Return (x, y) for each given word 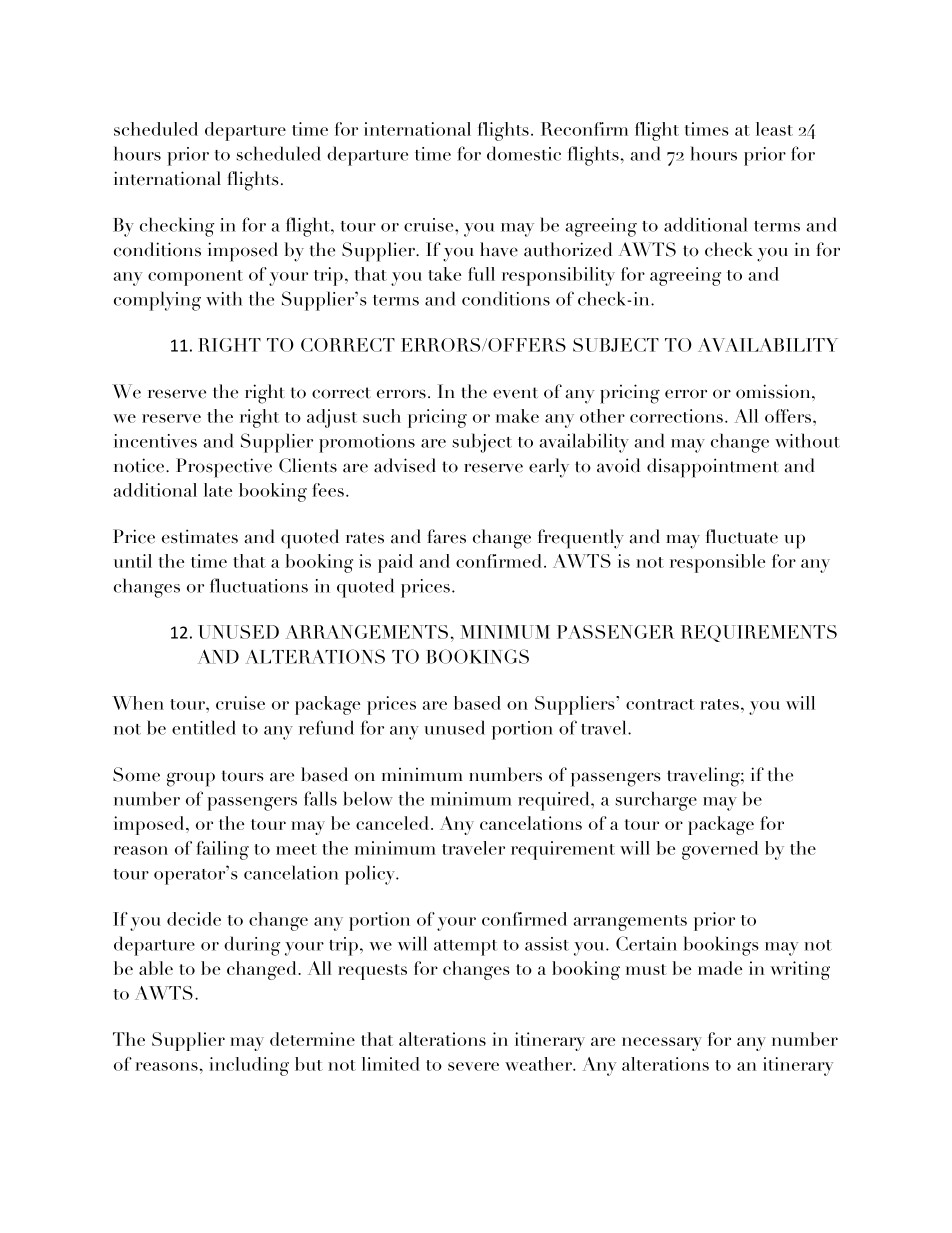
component (195, 278)
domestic (524, 153)
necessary (662, 1044)
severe (473, 1066)
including (249, 1066)
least (774, 129)
